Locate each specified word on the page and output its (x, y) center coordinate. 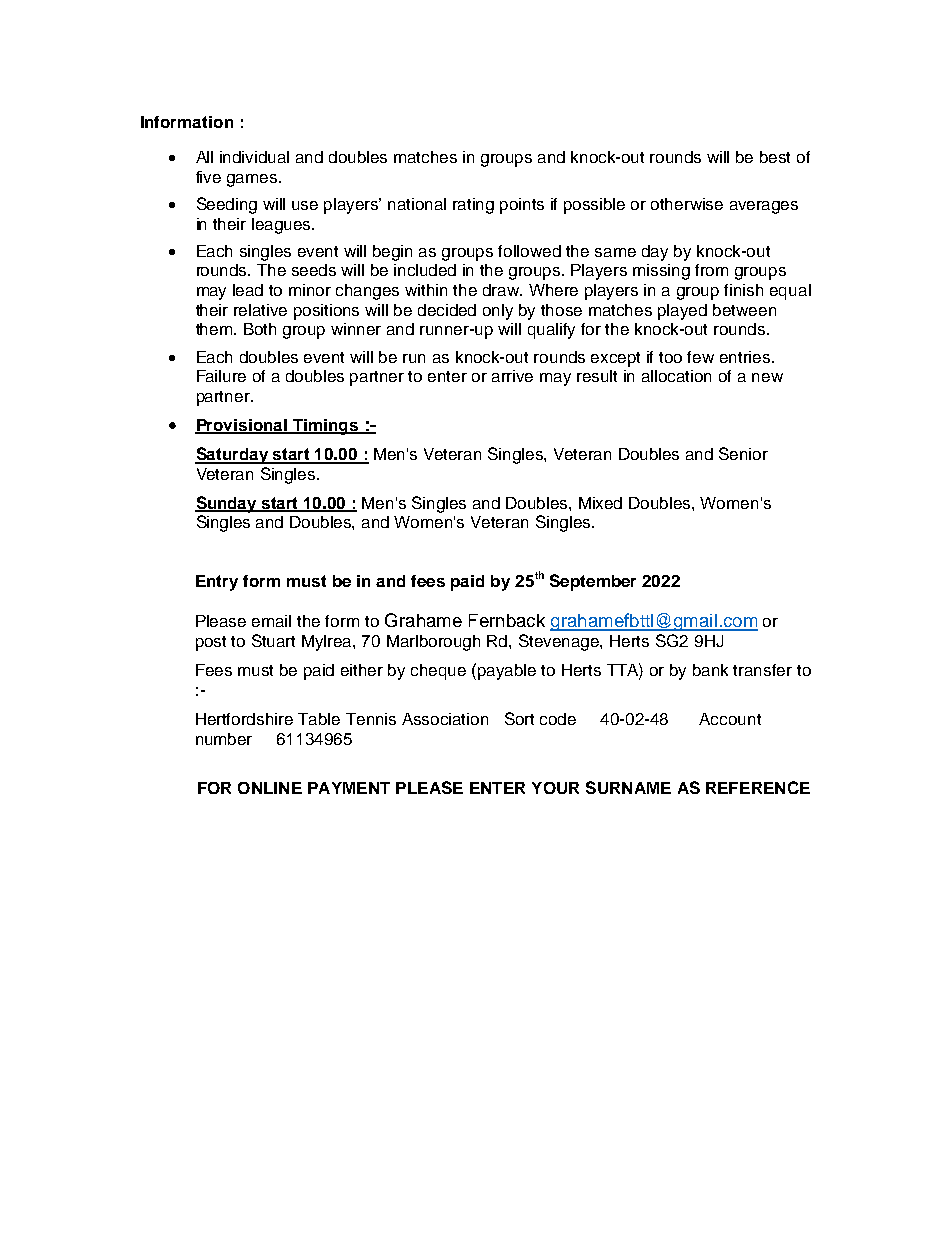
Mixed (600, 503)
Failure (221, 376)
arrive (512, 376)
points (522, 206)
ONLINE (270, 788)
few (700, 357)
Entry (217, 583)
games (253, 180)
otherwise (687, 204)
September (593, 582)
